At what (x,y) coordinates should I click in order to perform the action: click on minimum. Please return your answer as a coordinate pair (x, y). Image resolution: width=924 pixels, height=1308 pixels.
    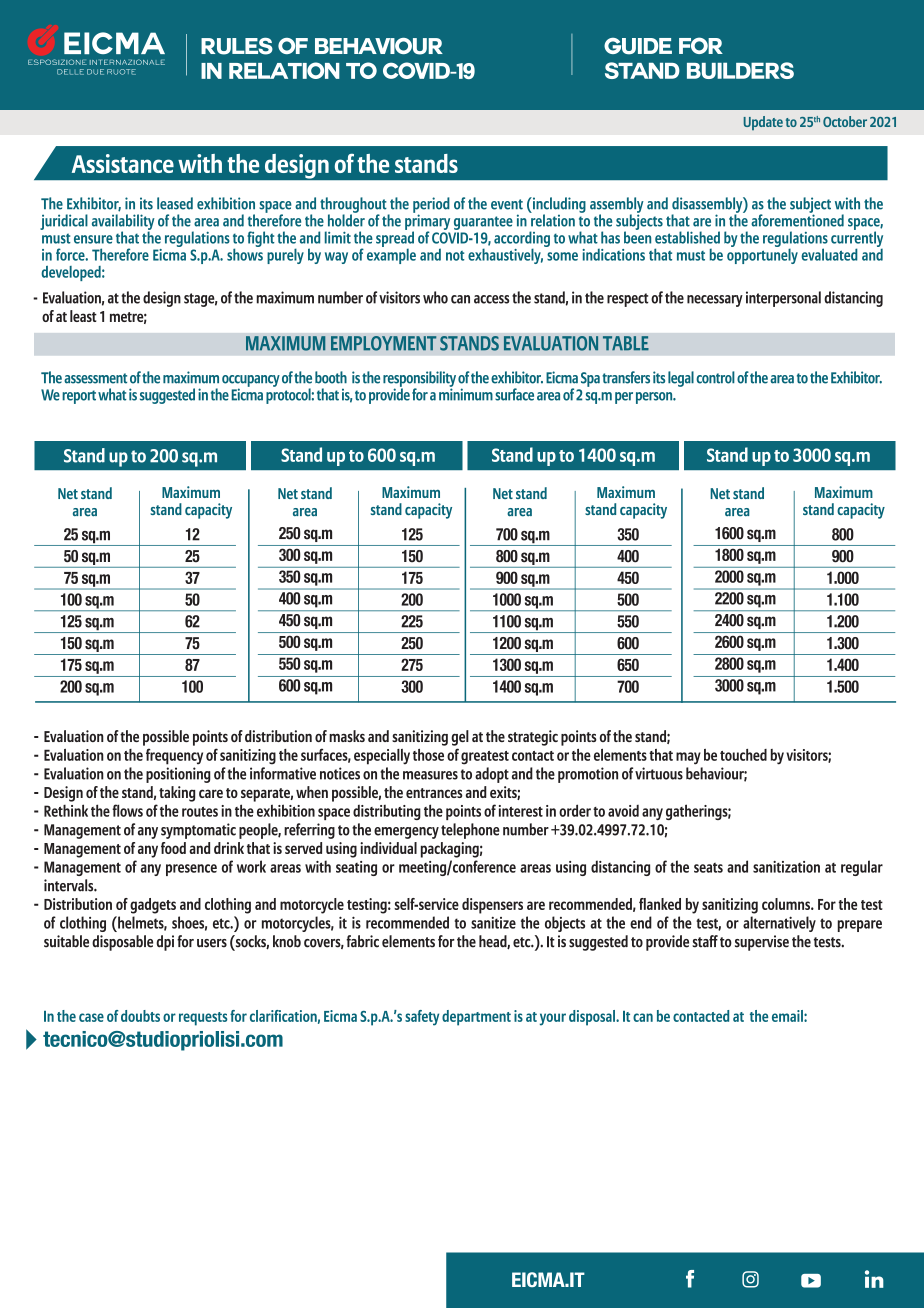
    Looking at the image, I should click on (466, 393).
